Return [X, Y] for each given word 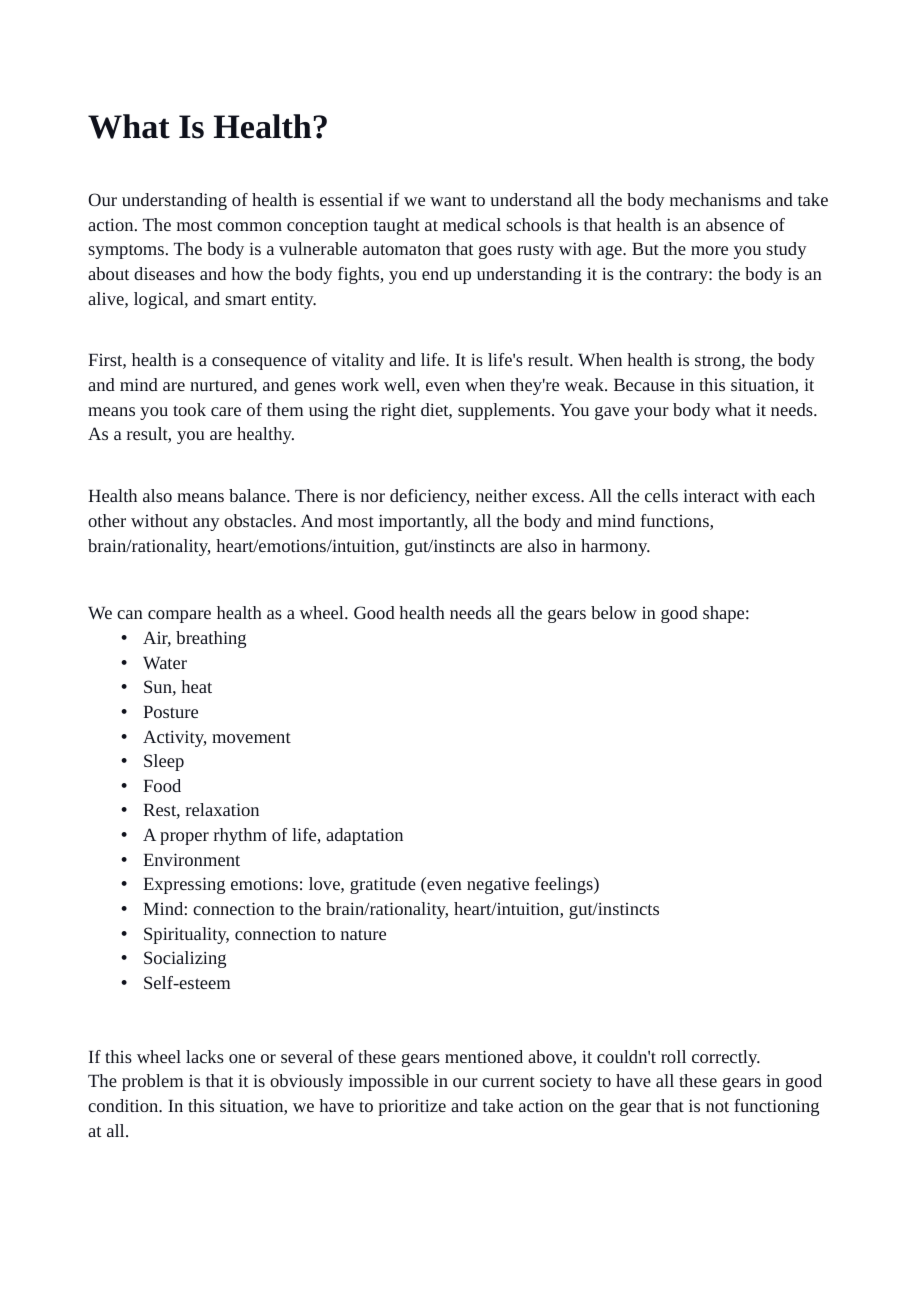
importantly [423, 522]
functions [676, 522]
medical [472, 224]
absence [735, 224]
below [614, 612]
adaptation [364, 836]
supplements [505, 411]
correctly [726, 1058]
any [206, 524]
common [249, 226]
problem [153, 1082]
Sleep [164, 762]
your [651, 413]
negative [498, 885]
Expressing [184, 885]
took [189, 409]
